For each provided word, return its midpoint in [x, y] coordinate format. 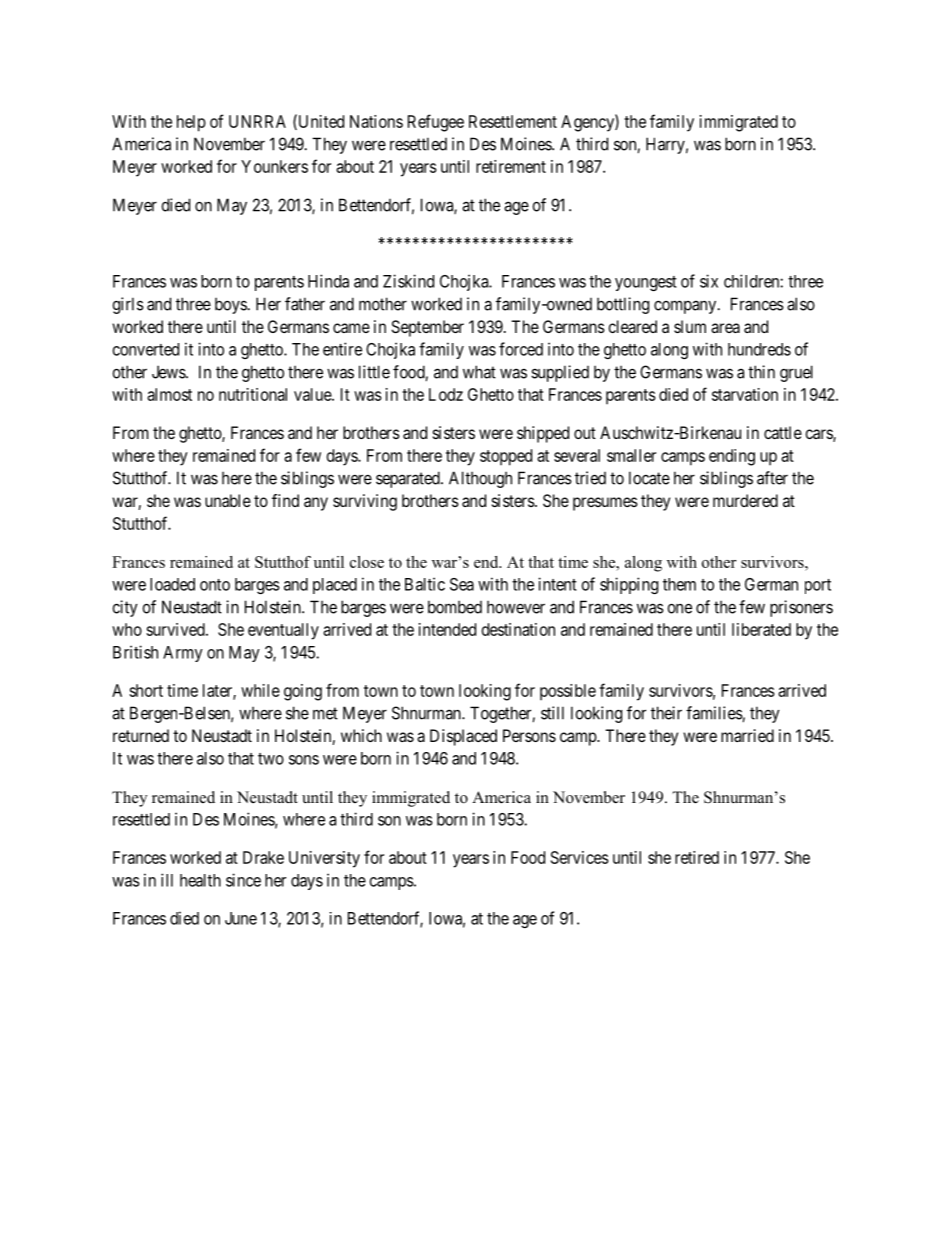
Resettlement [513, 121]
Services [580, 857]
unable [228, 500]
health [200, 880]
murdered [745, 500]
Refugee [436, 123]
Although [480, 479]
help [191, 123]
